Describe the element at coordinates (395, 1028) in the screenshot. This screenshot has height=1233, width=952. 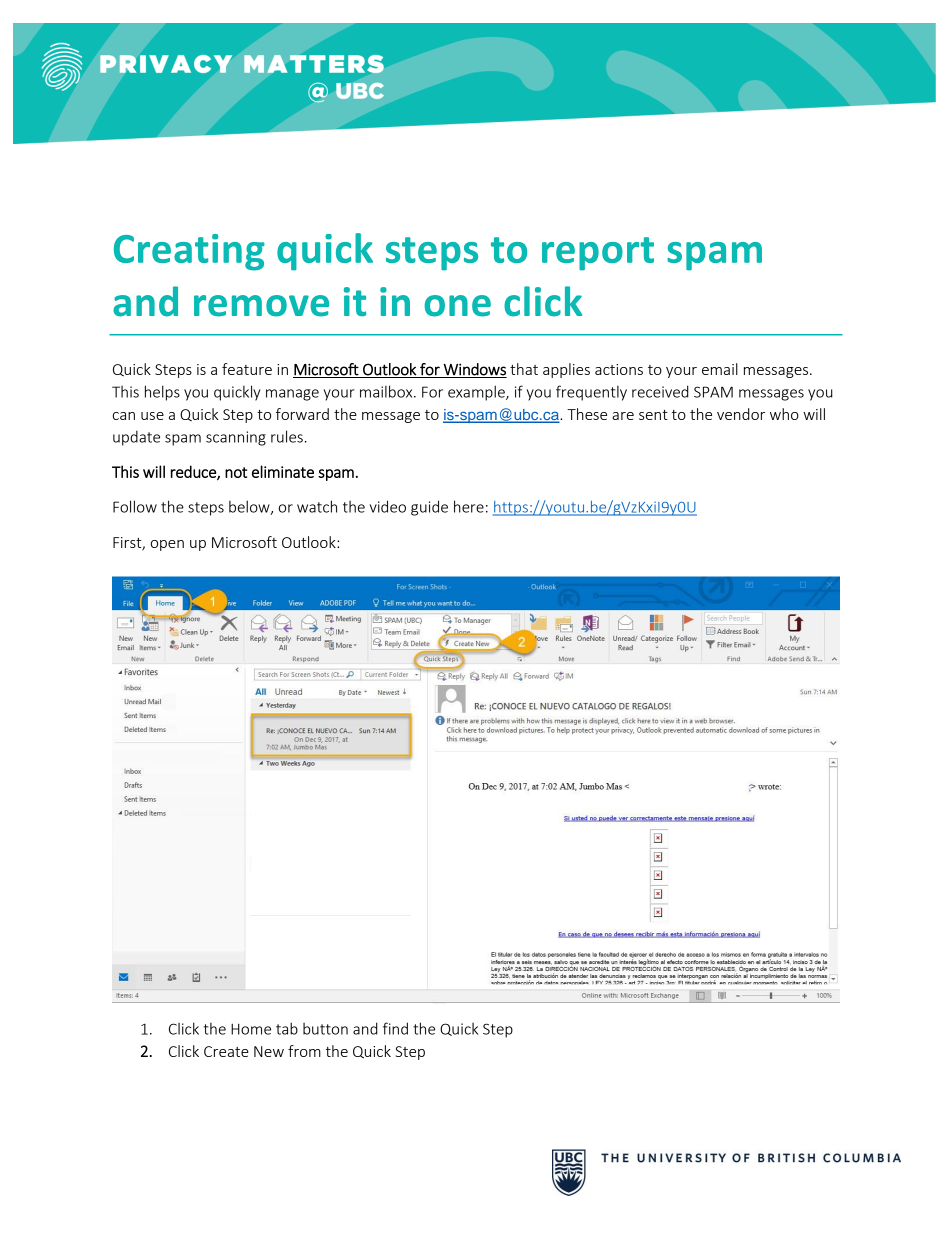
I see `find` at that location.
